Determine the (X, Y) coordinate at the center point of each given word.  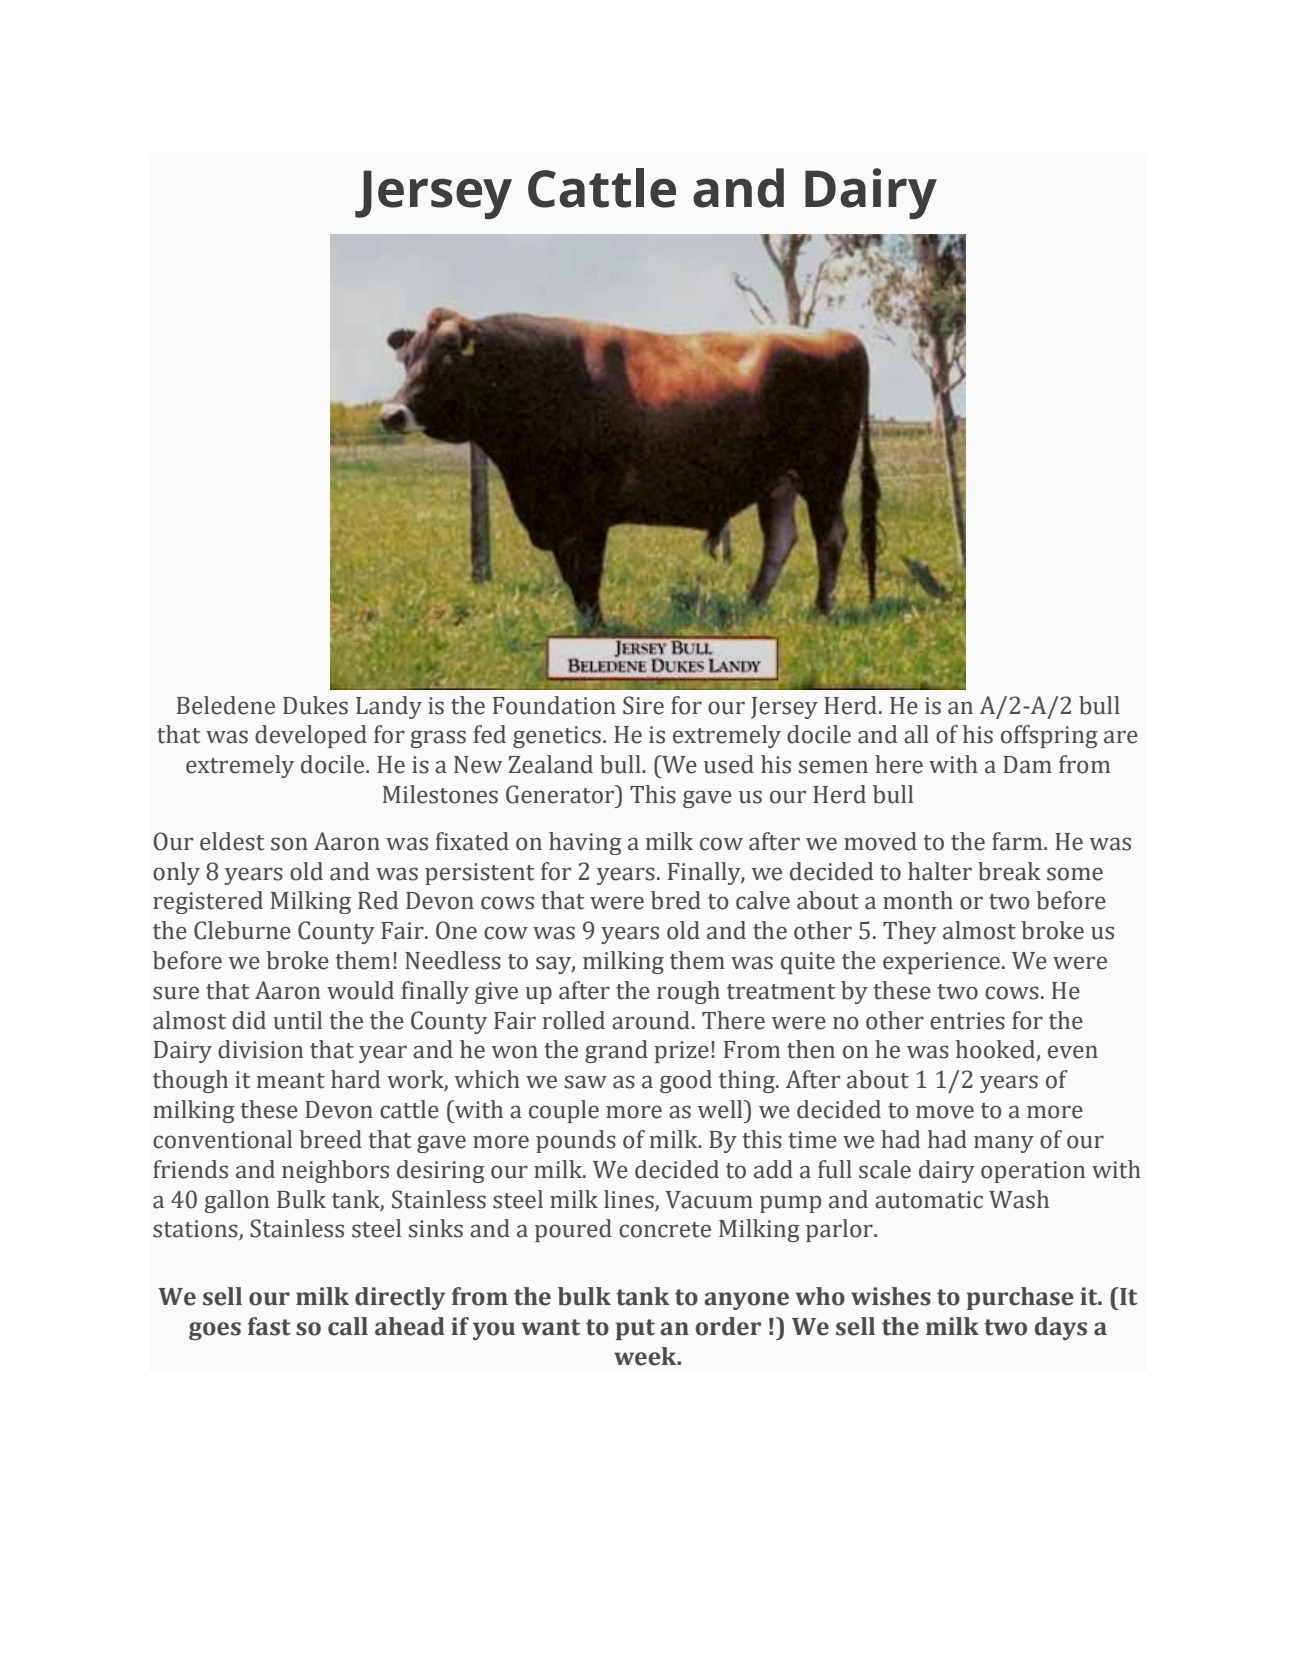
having (585, 843)
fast (269, 1326)
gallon (236, 1201)
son (289, 844)
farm (1018, 841)
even (1073, 1052)
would (360, 990)
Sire (643, 705)
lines (629, 1199)
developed (311, 736)
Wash (1019, 1199)
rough (688, 992)
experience (941, 963)
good (686, 1081)
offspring (1049, 736)
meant (291, 1081)
